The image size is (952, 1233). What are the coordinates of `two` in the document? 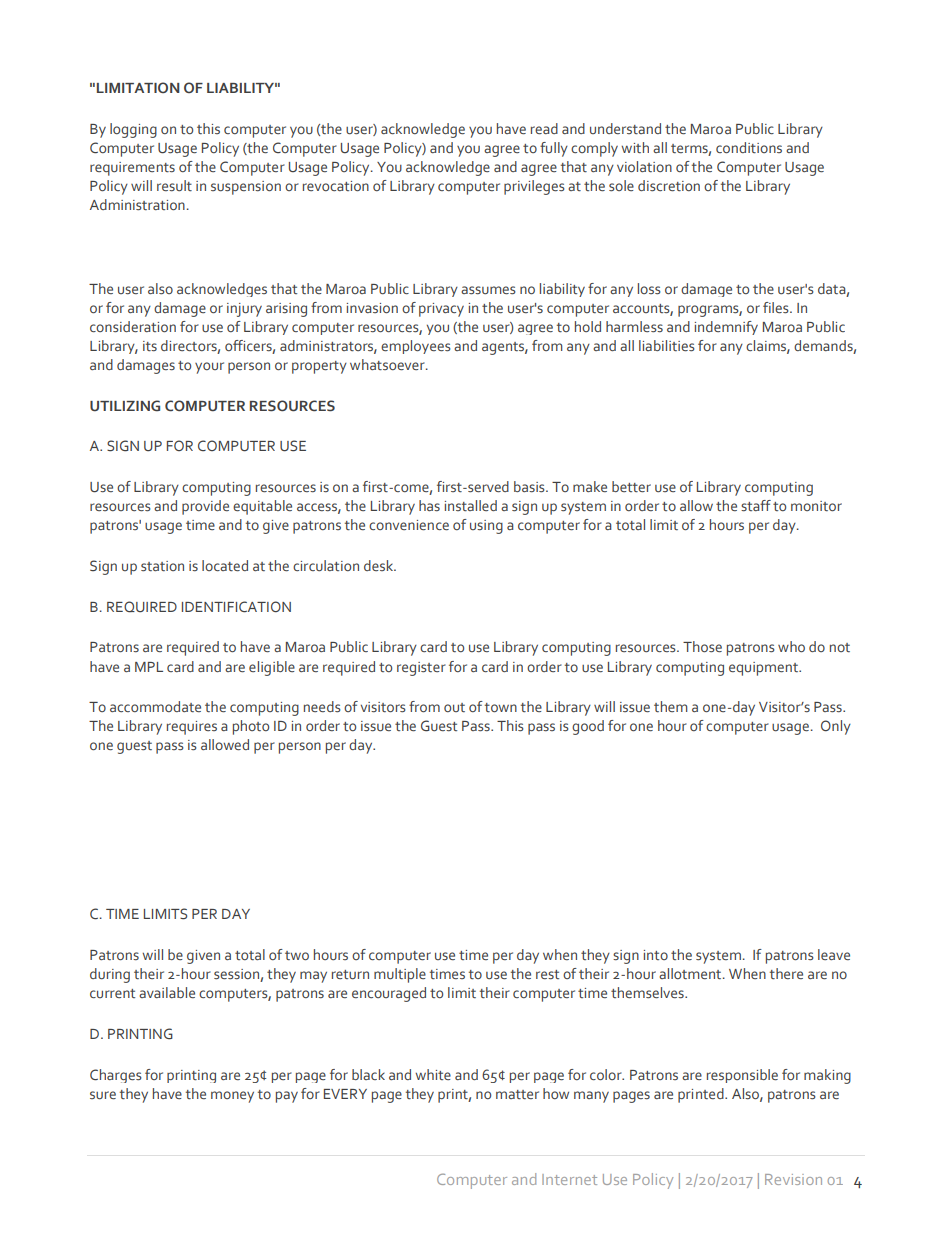 It's located at (297, 955).
